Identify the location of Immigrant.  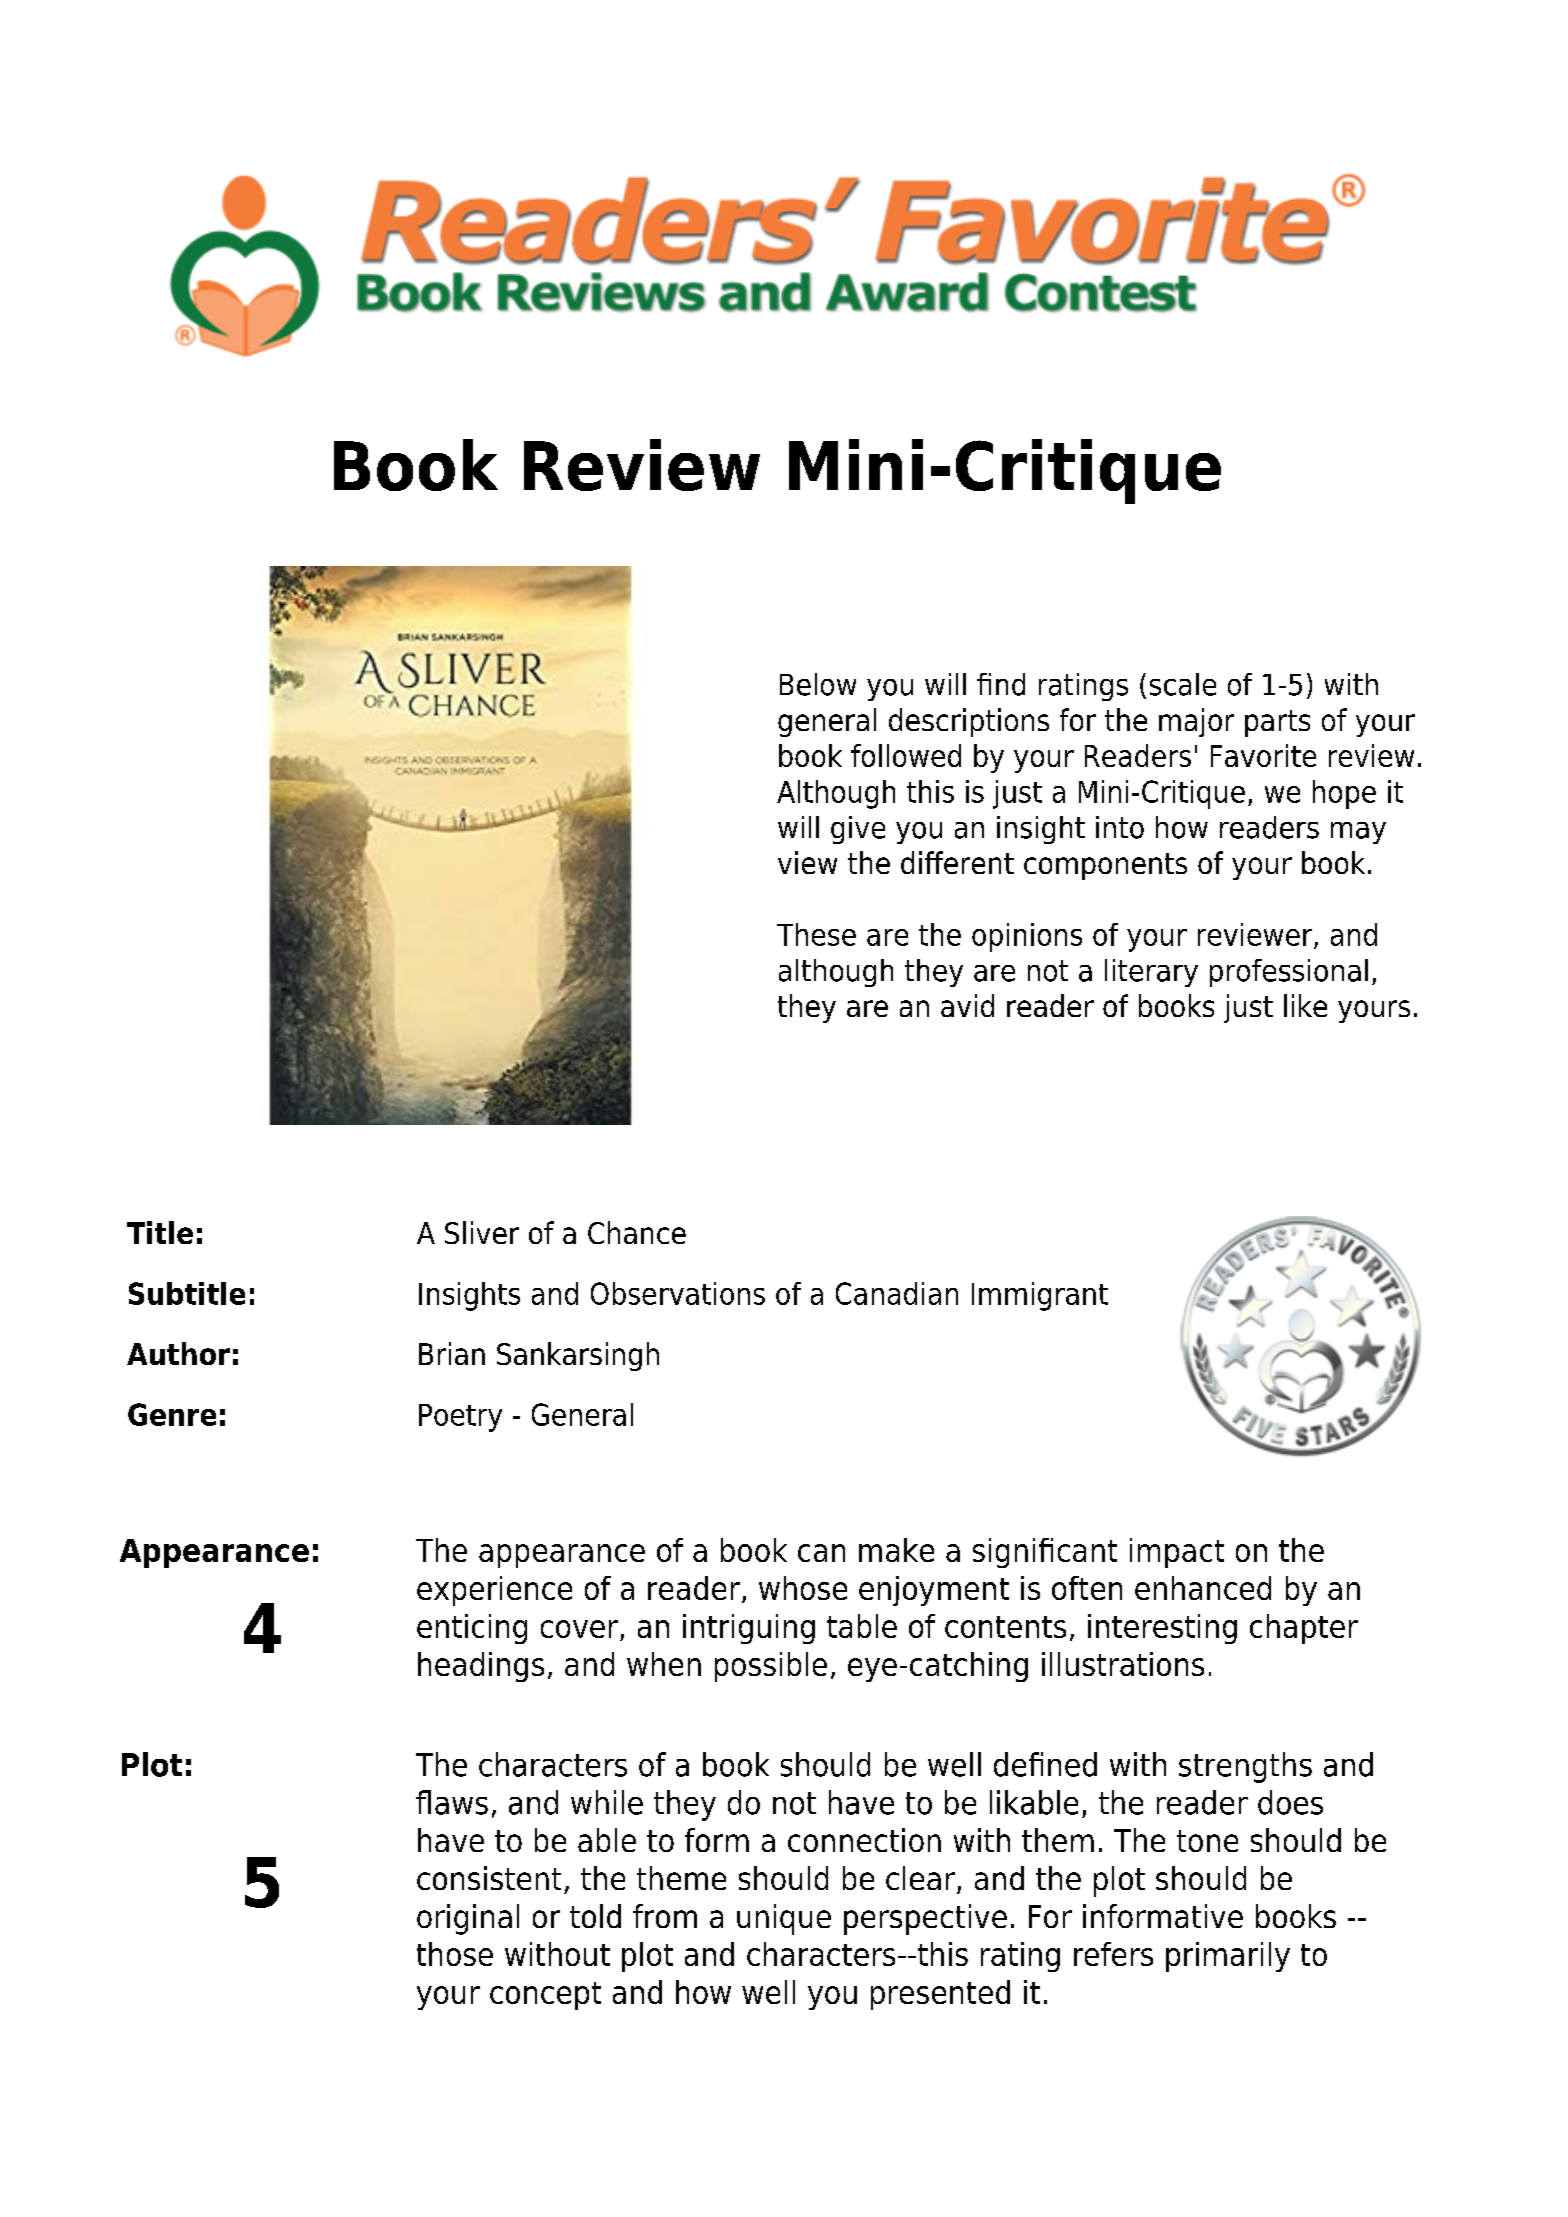
(1040, 1296).
